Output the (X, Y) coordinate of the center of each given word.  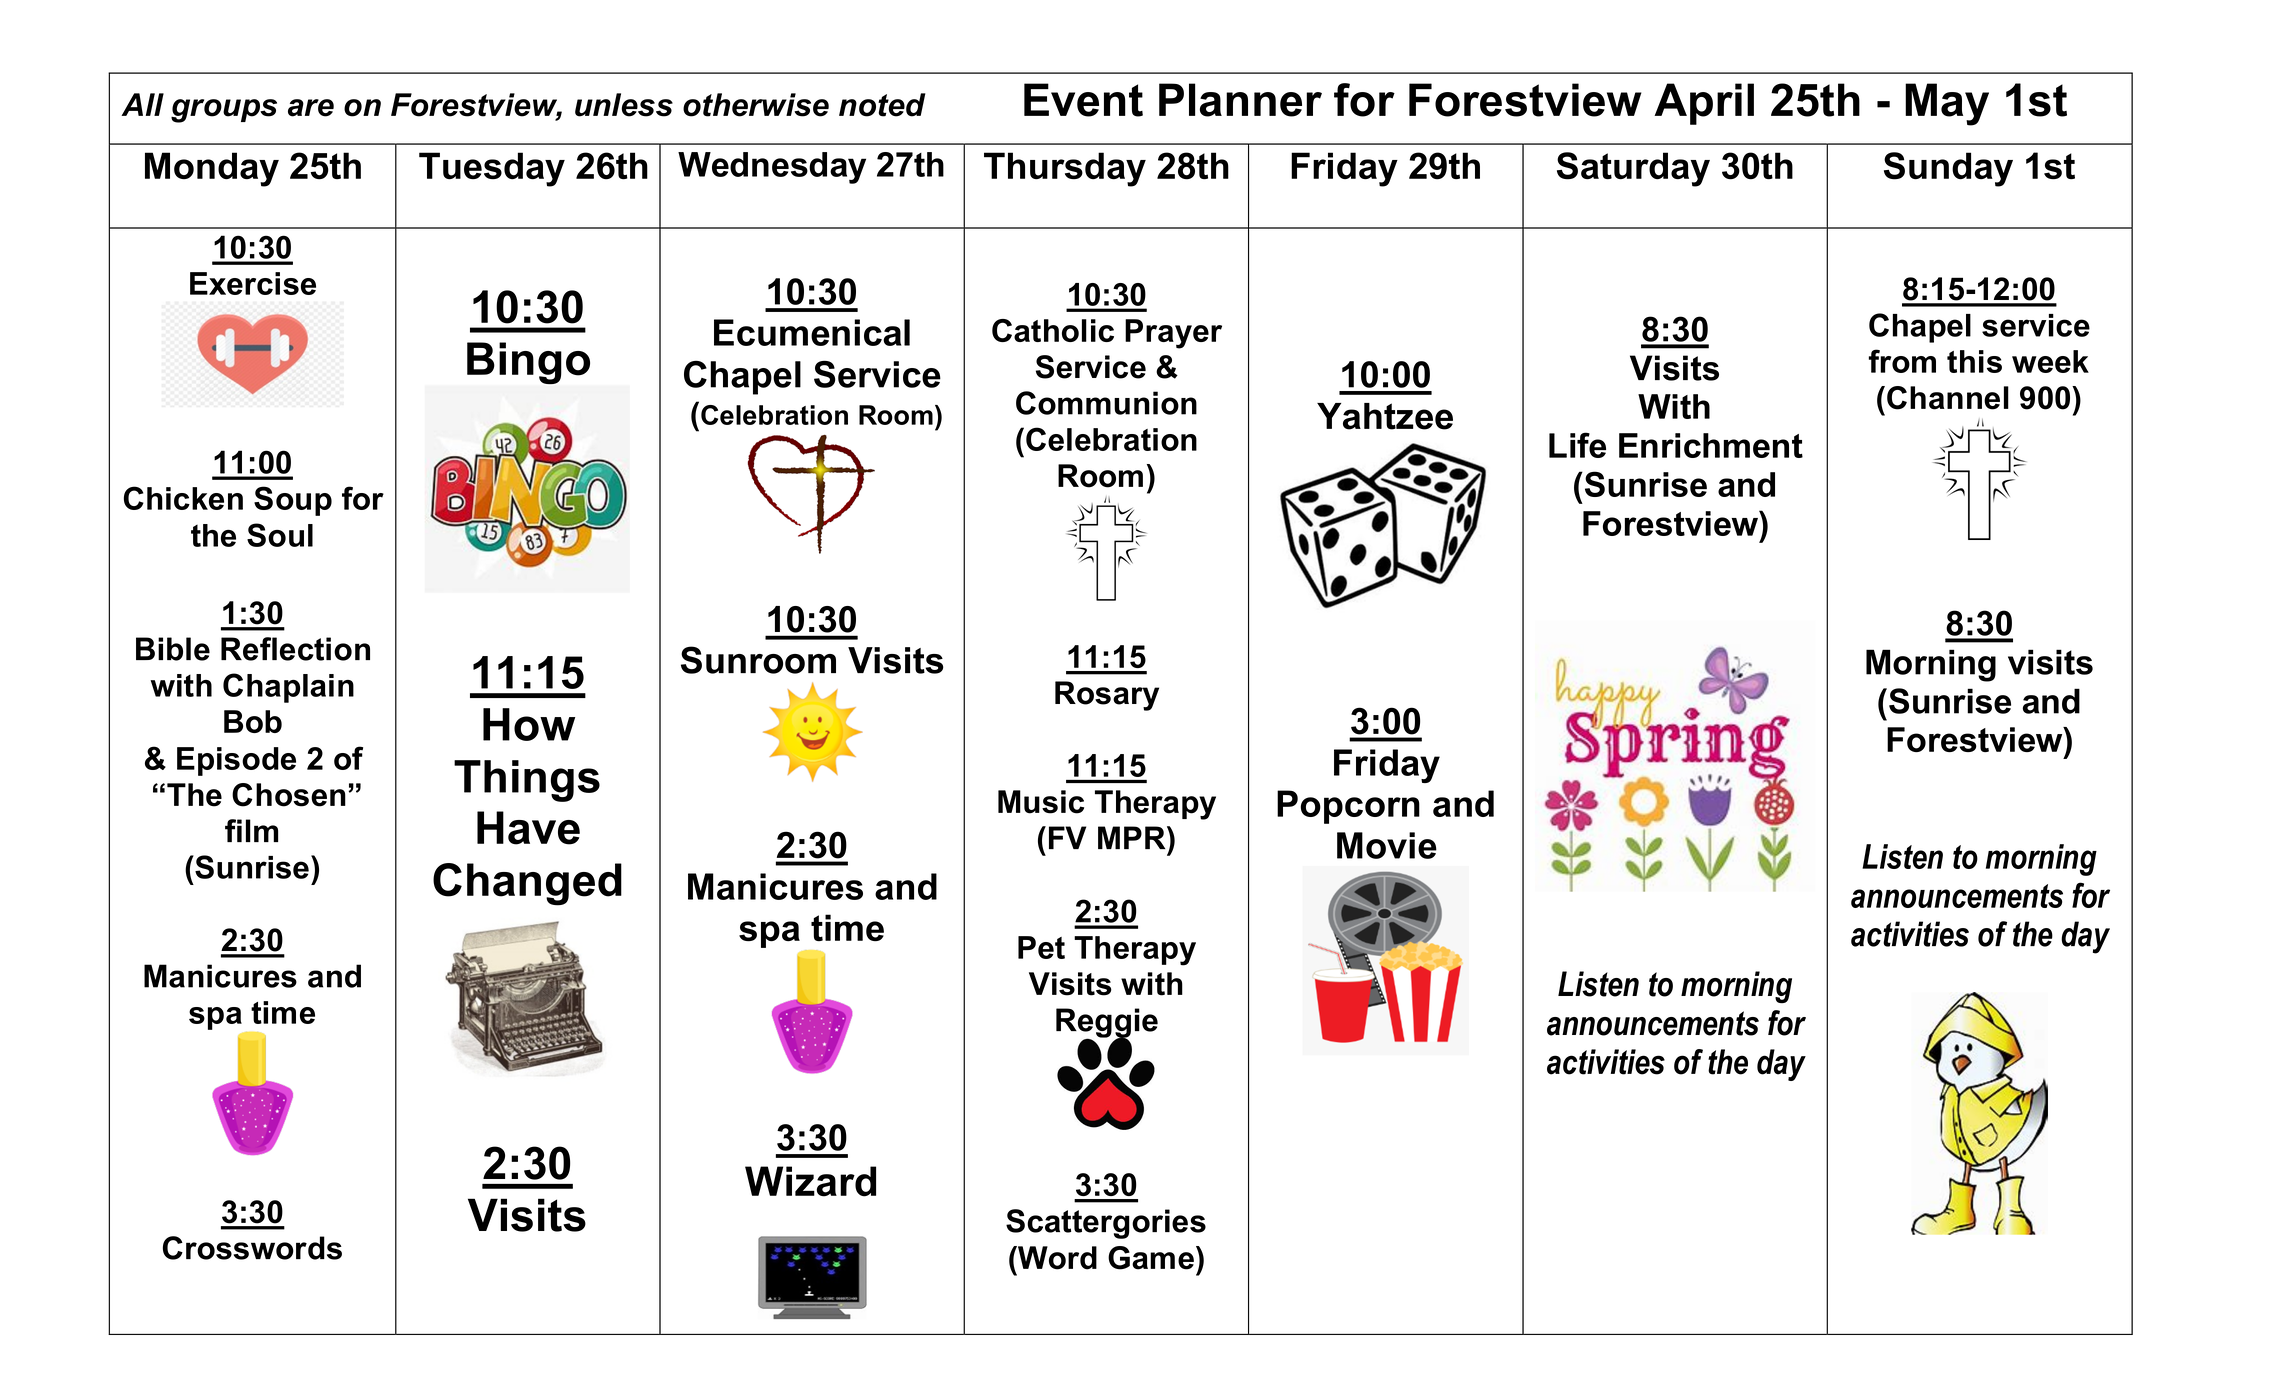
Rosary (1107, 696)
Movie (1387, 845)
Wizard (810, 1181)
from (1902, 361)
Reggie (1107, 1024)
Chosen (289, 795)
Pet (1041, 947)
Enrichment (1711, 445)
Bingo (528, 363)
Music (1041, 802)
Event (1083, 100)
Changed (527, 884)
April (1704, 104)
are (311, 108)
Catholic (1053, 330)
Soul (280, 535)
